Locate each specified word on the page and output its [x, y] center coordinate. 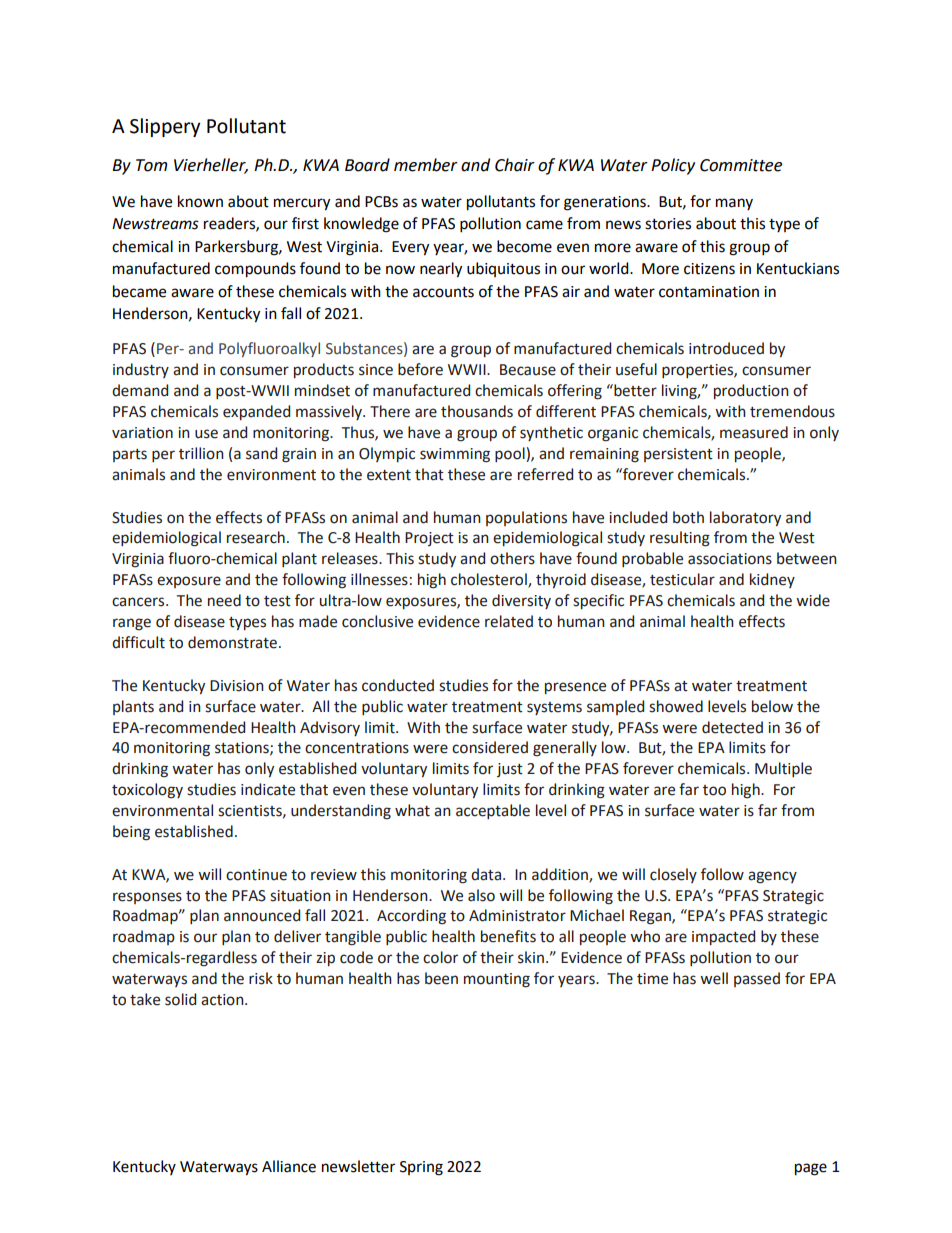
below [772, 706]
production [751, 391]
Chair [515, 165]
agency [772, 877]
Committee [741, 165]
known [200, 201]
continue [256, 875]
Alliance [289, 1166]
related [509, 621]
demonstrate [234, 642]
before [420, 369]
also [481, 895]
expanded [256, 412]
